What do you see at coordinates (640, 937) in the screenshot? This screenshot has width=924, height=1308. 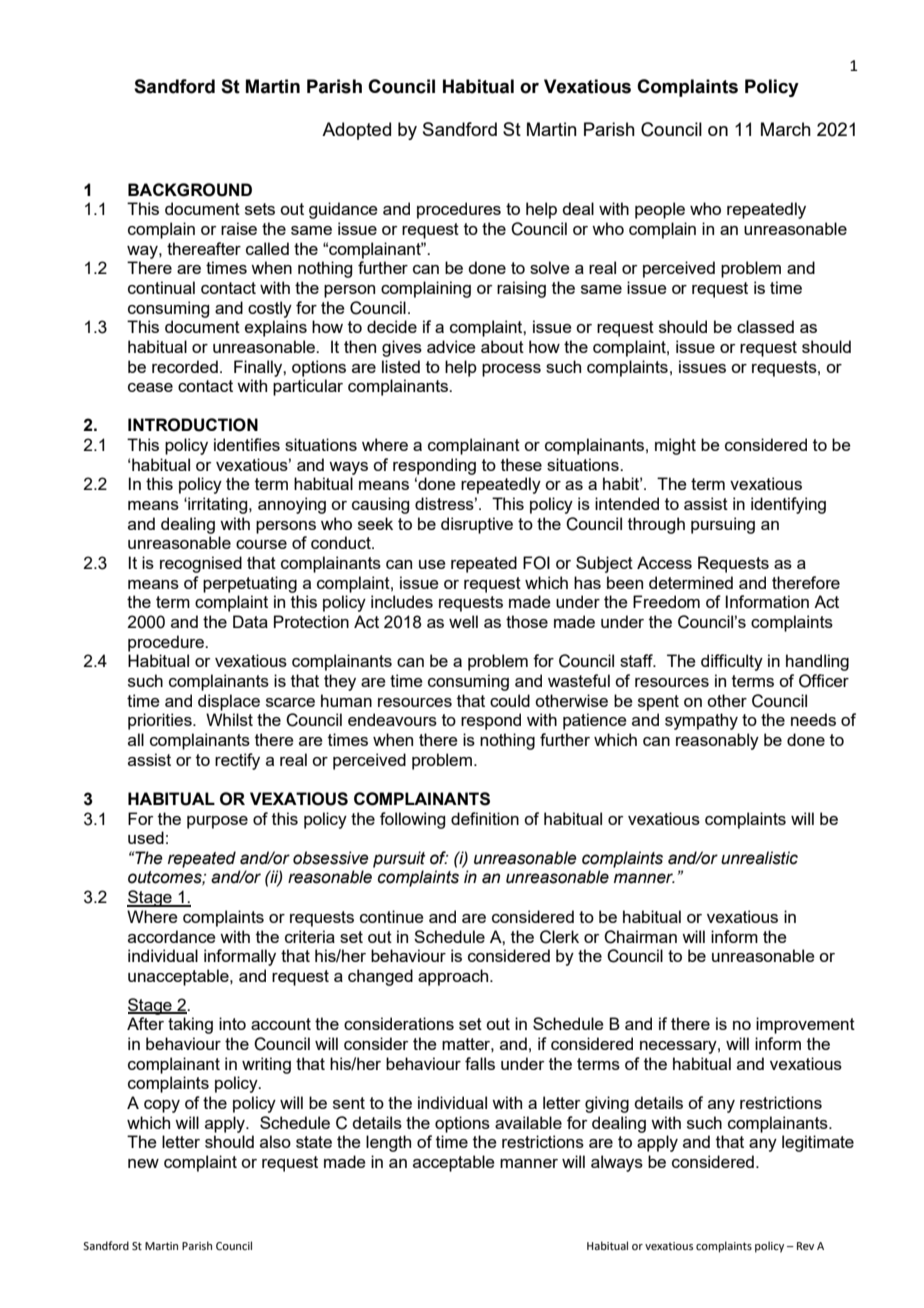 I see `Chairman` at bounding box center [640, 937].
